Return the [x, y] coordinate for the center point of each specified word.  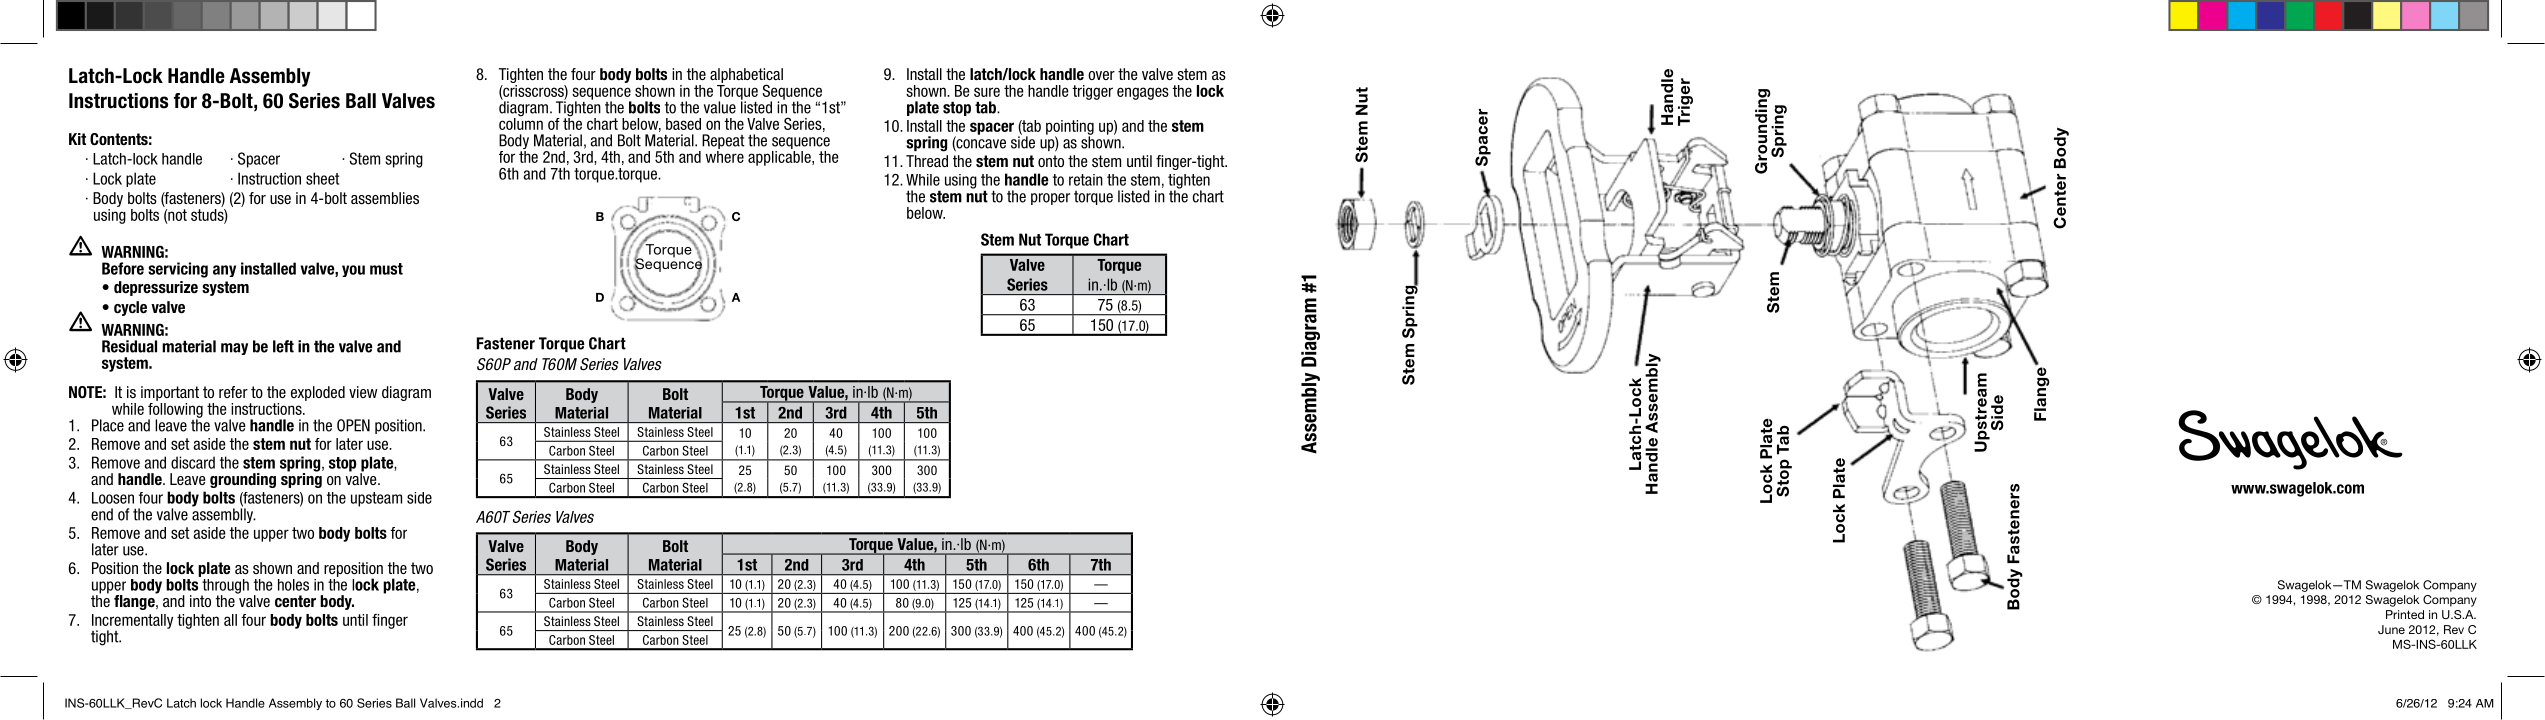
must [386, 269]
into [200, 601]
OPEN [353, 425]
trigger [1092, 92]
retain [1086, 180]
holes [293, 585]
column [521, 122]
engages [1143, 93]
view [363, 392]
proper [1050, 199]
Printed [2405, 614]
